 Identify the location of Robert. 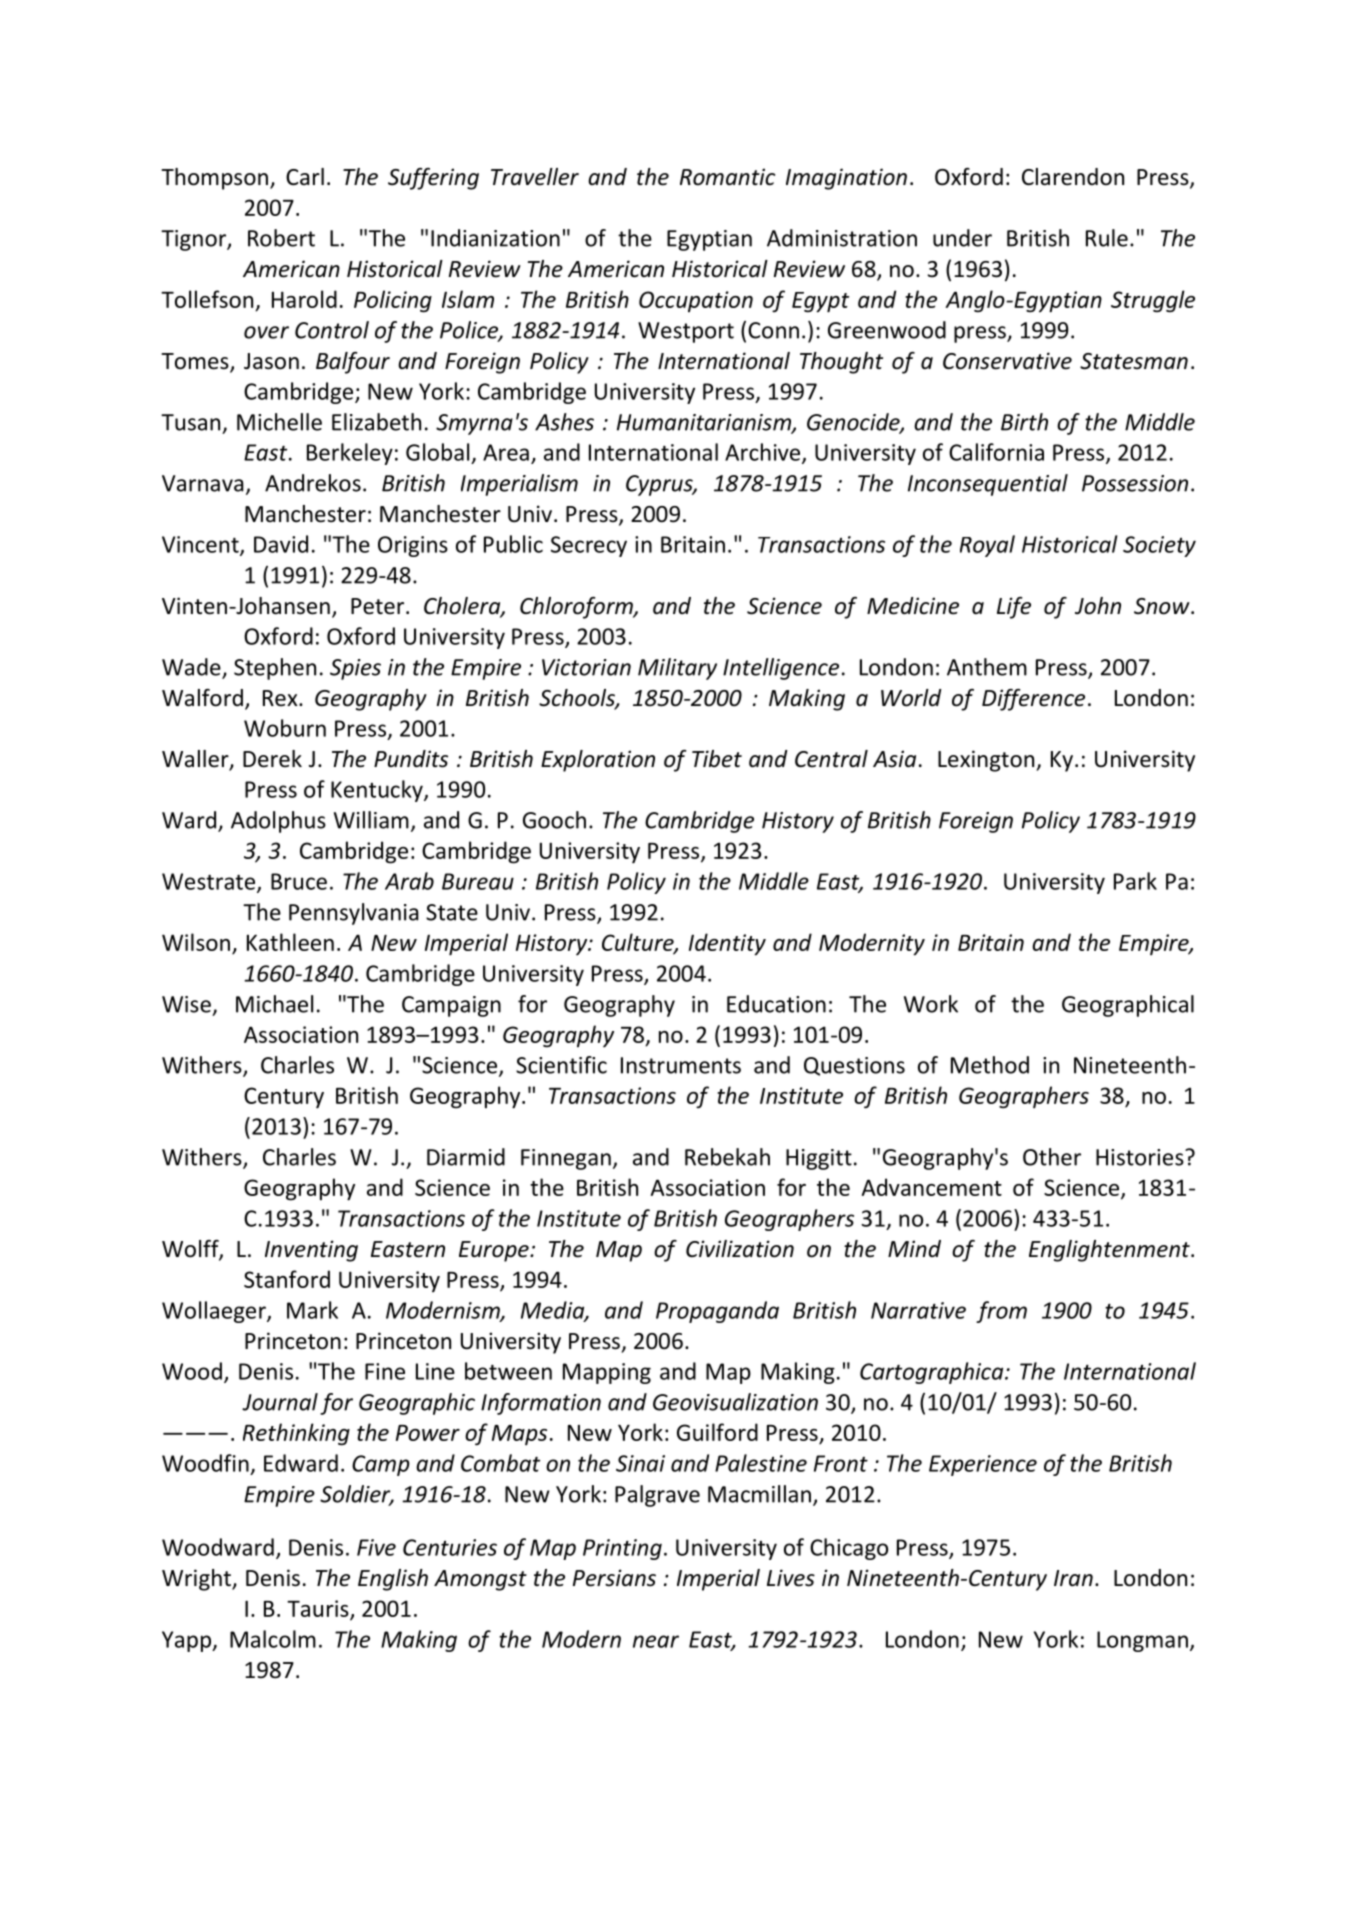
(281, 238).
